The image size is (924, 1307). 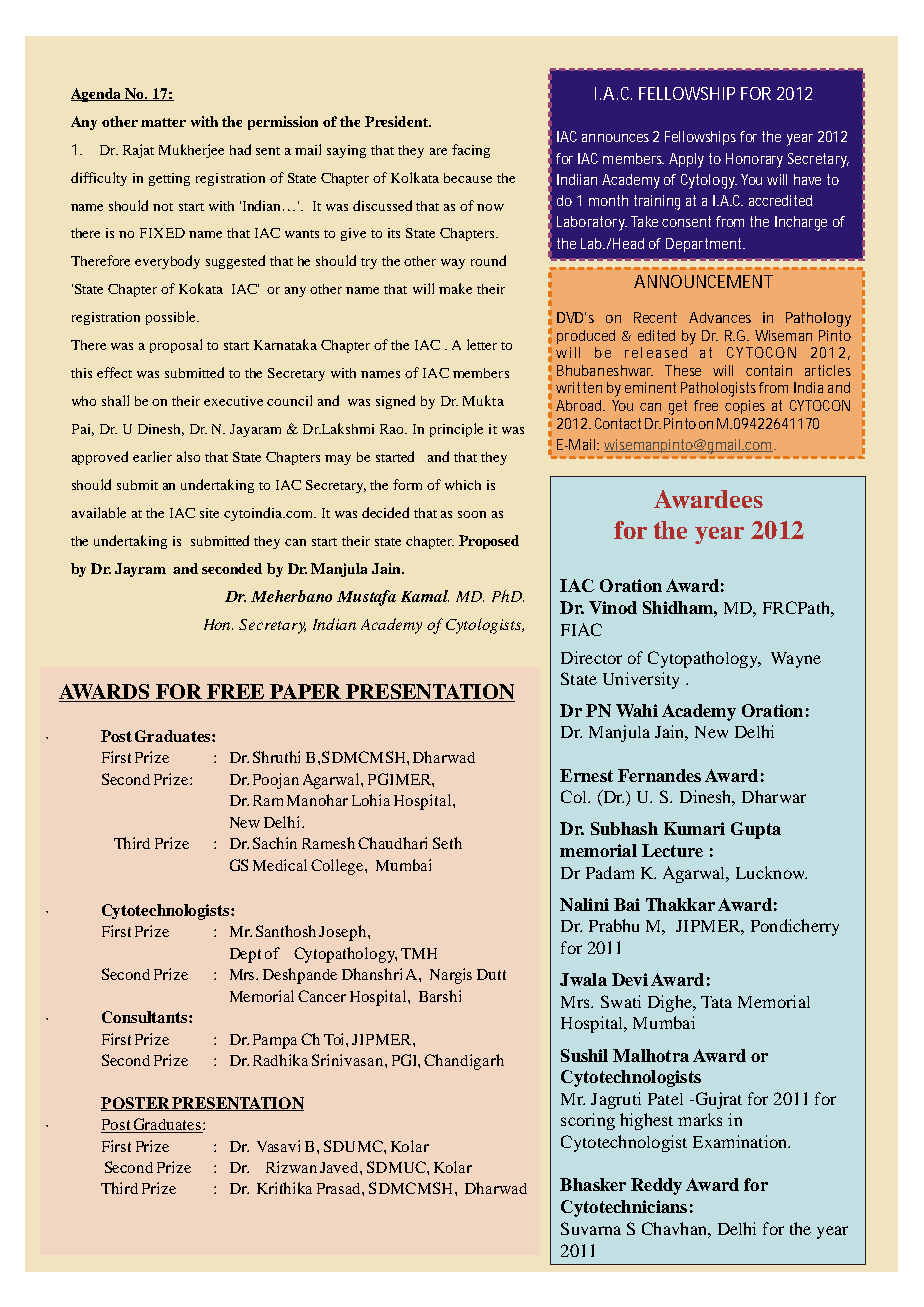 I want to click on Javed, so click(x=340, y=1167).
